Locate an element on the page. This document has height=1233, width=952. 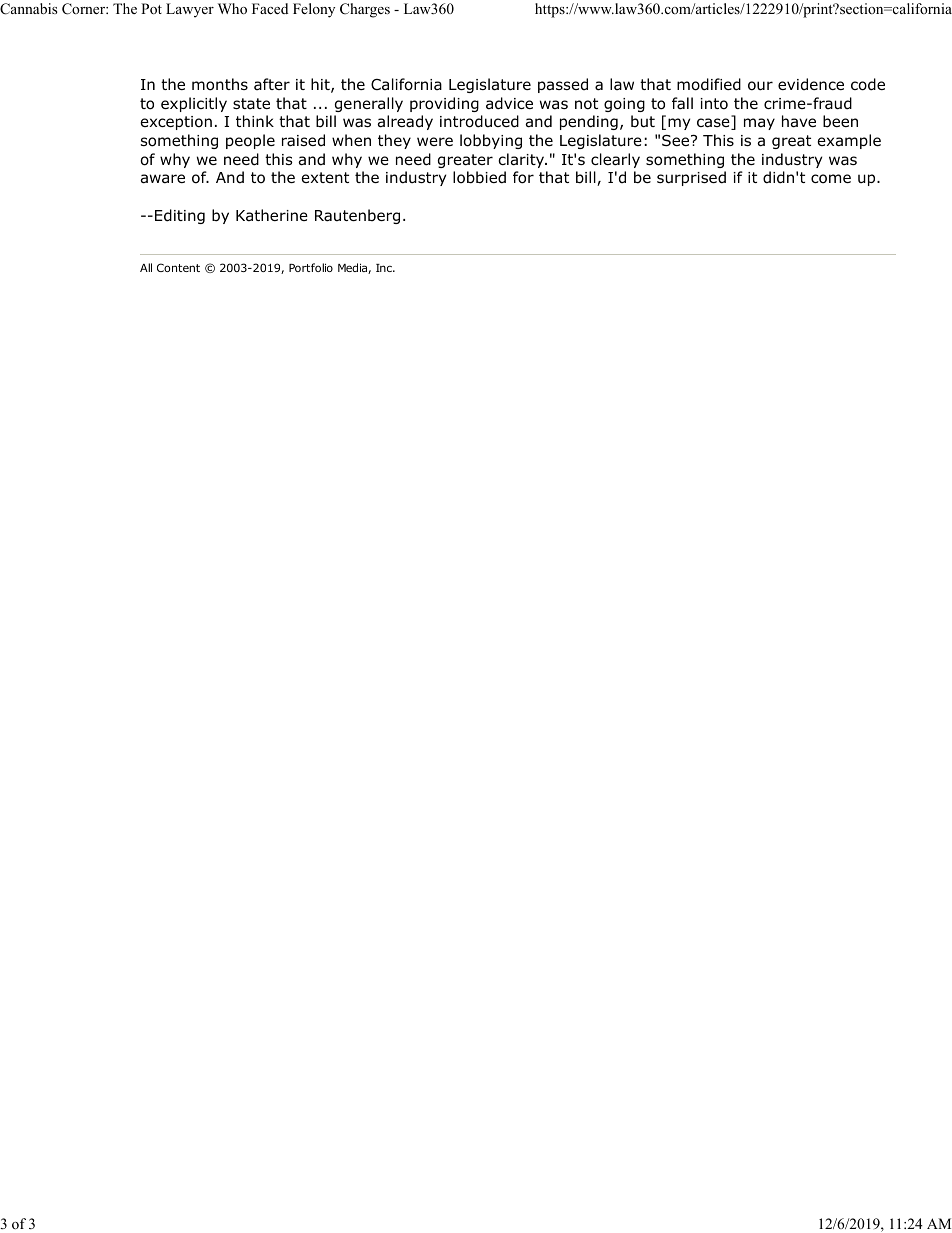
Portfolio is located at coordinates (311, 267).
